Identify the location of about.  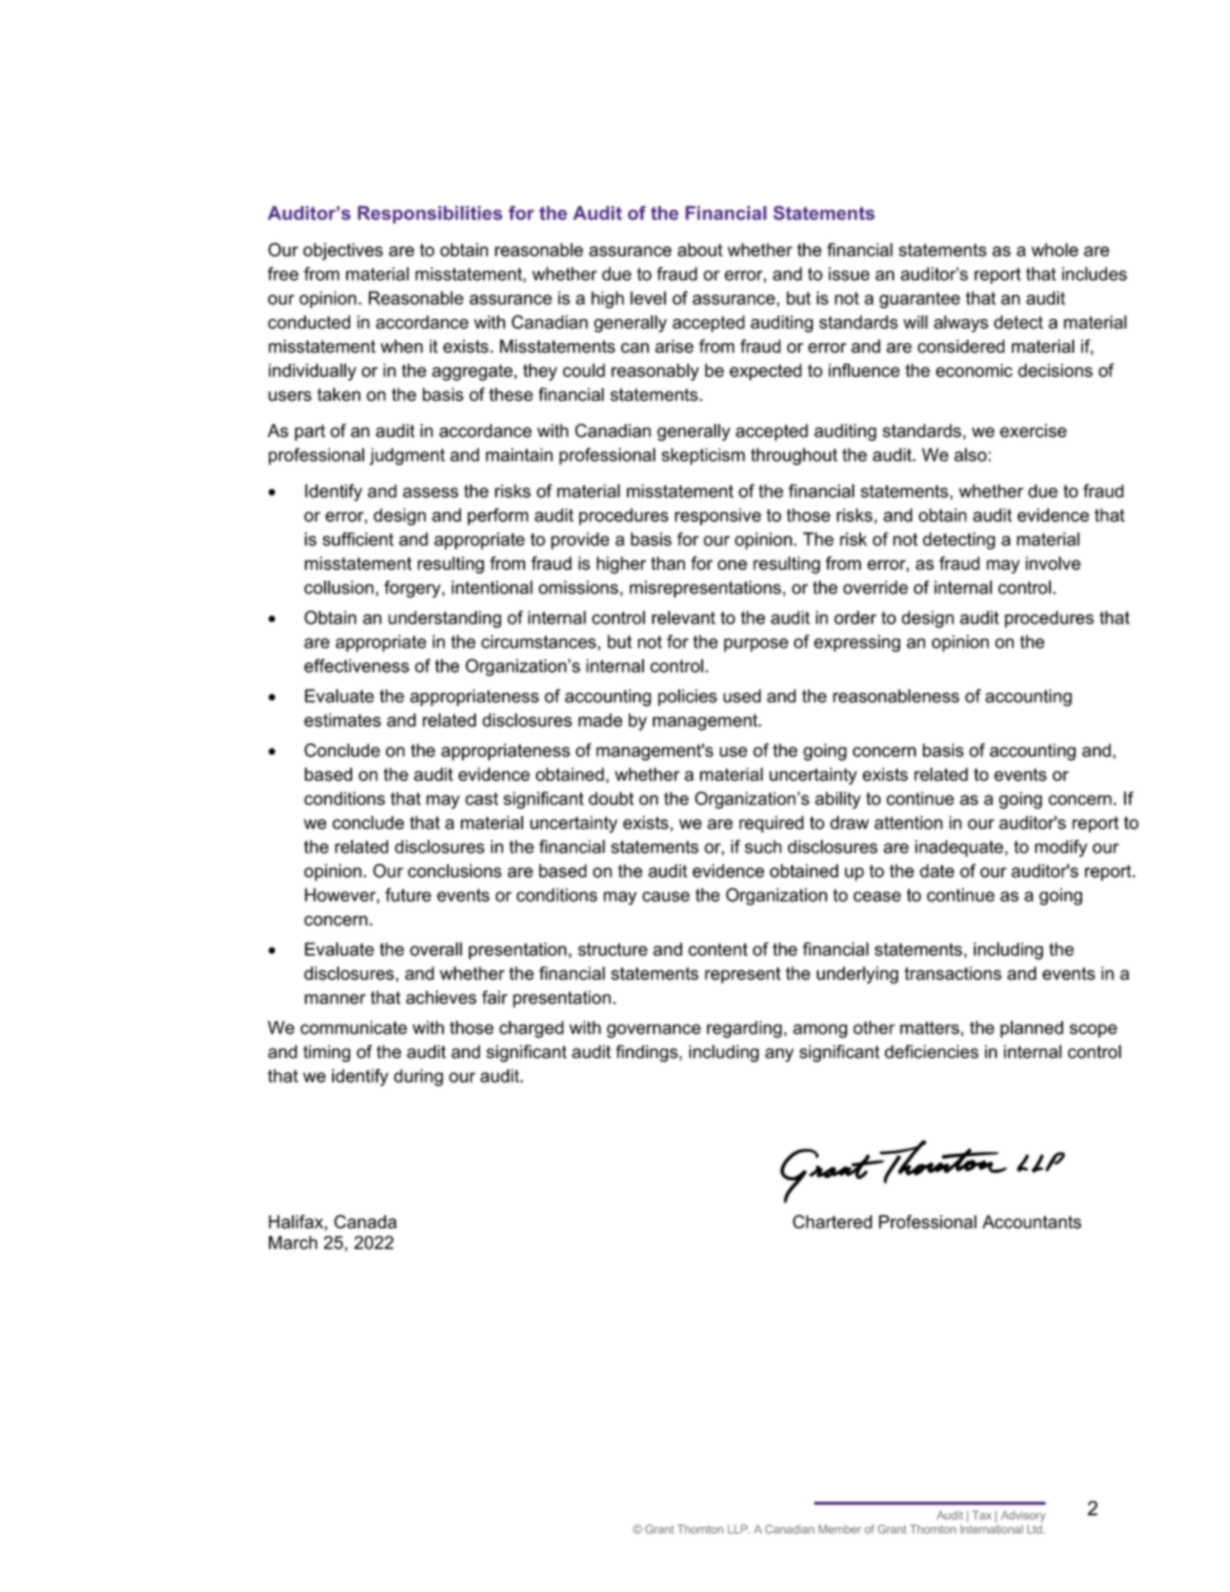
(700, 250).
